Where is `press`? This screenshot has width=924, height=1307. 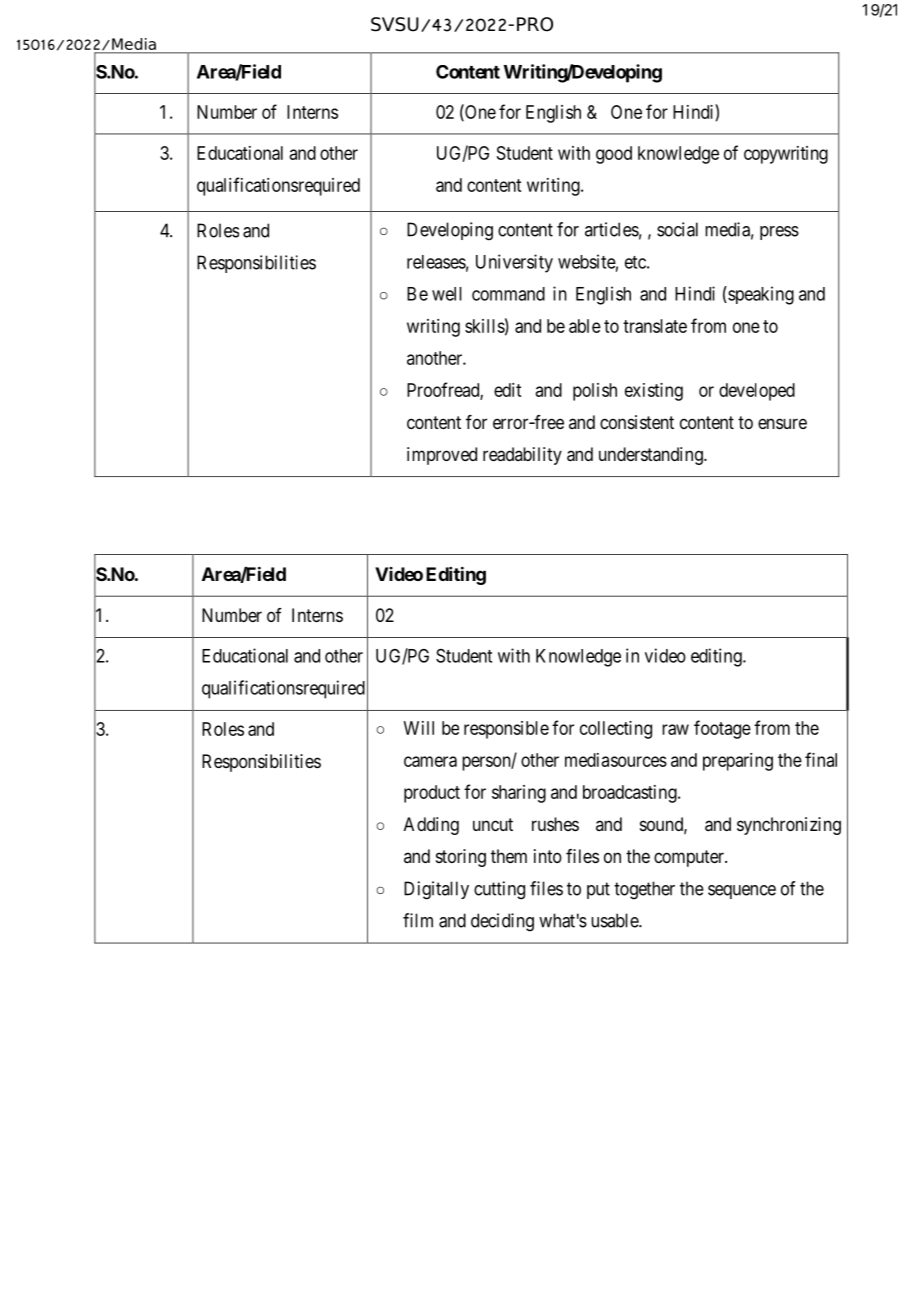
press is located at coordinates (779, 233).
